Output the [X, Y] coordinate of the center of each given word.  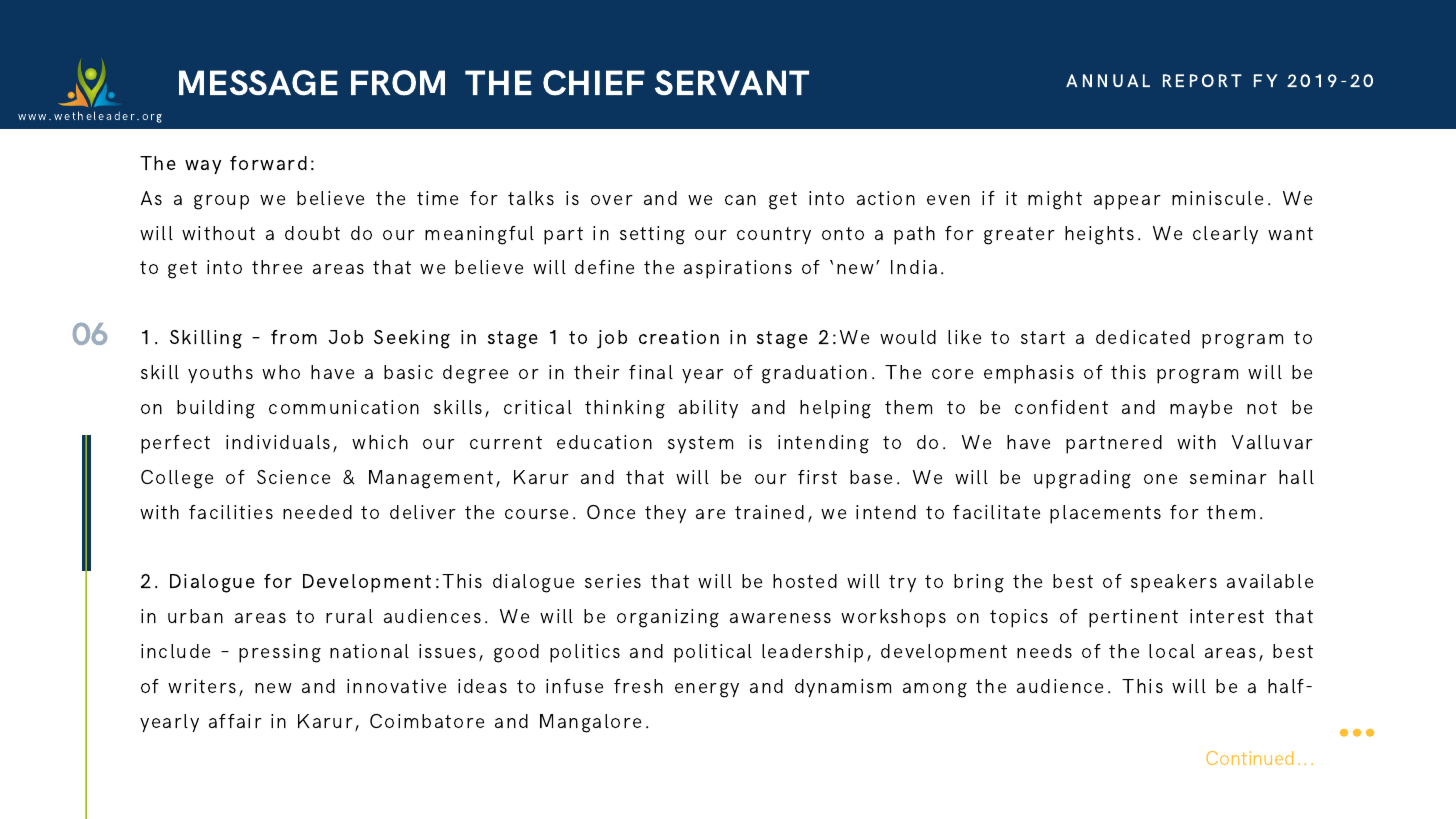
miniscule [1217, 198]
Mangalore [590, 723]
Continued [1249, 758]
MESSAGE [258, 83]
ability [708, 409]
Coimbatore [427, 721]
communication [344, 407]
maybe [1201, 409]
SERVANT [732, 82]
